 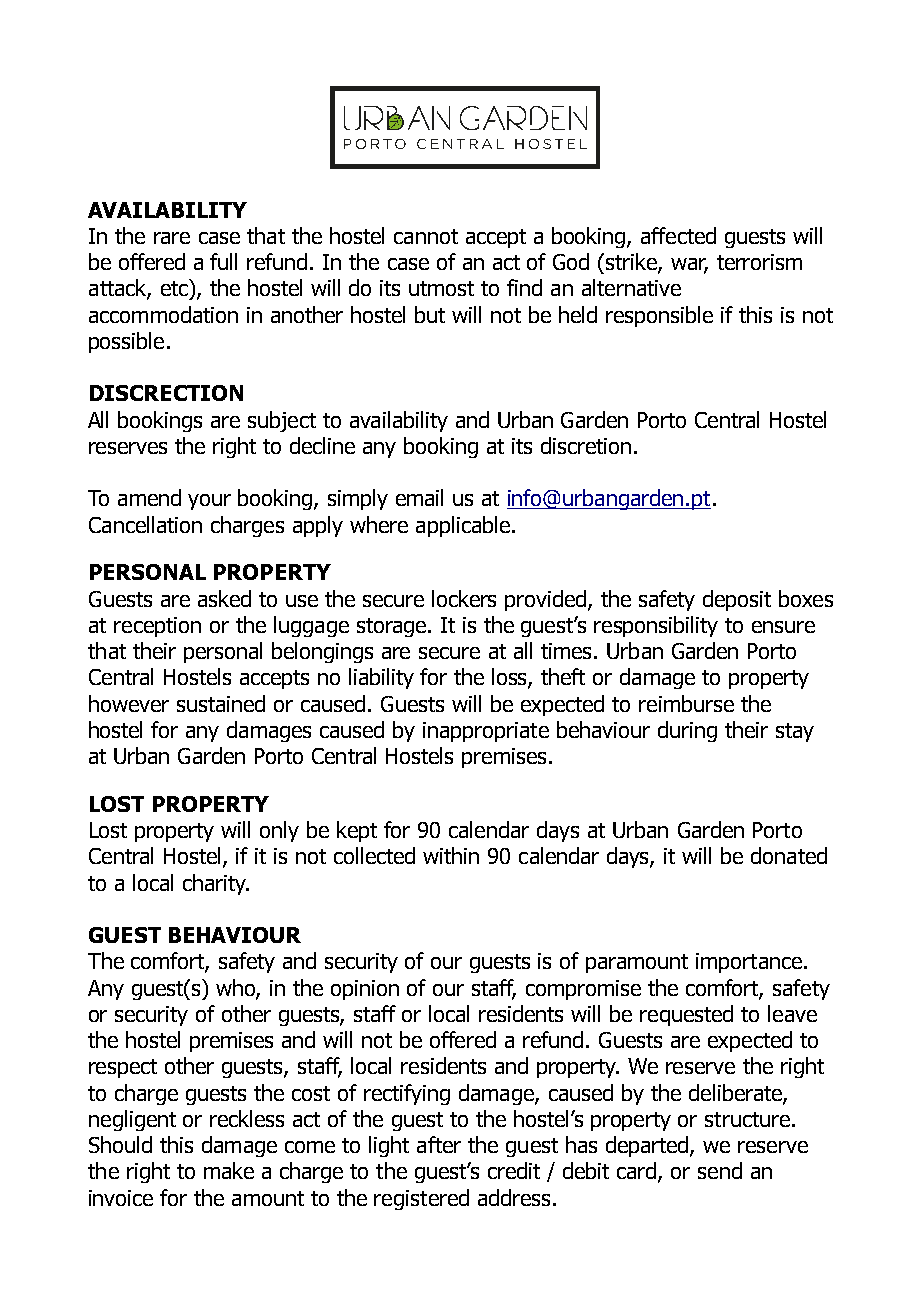 I want to click on email, so click(x=419, y=497).
